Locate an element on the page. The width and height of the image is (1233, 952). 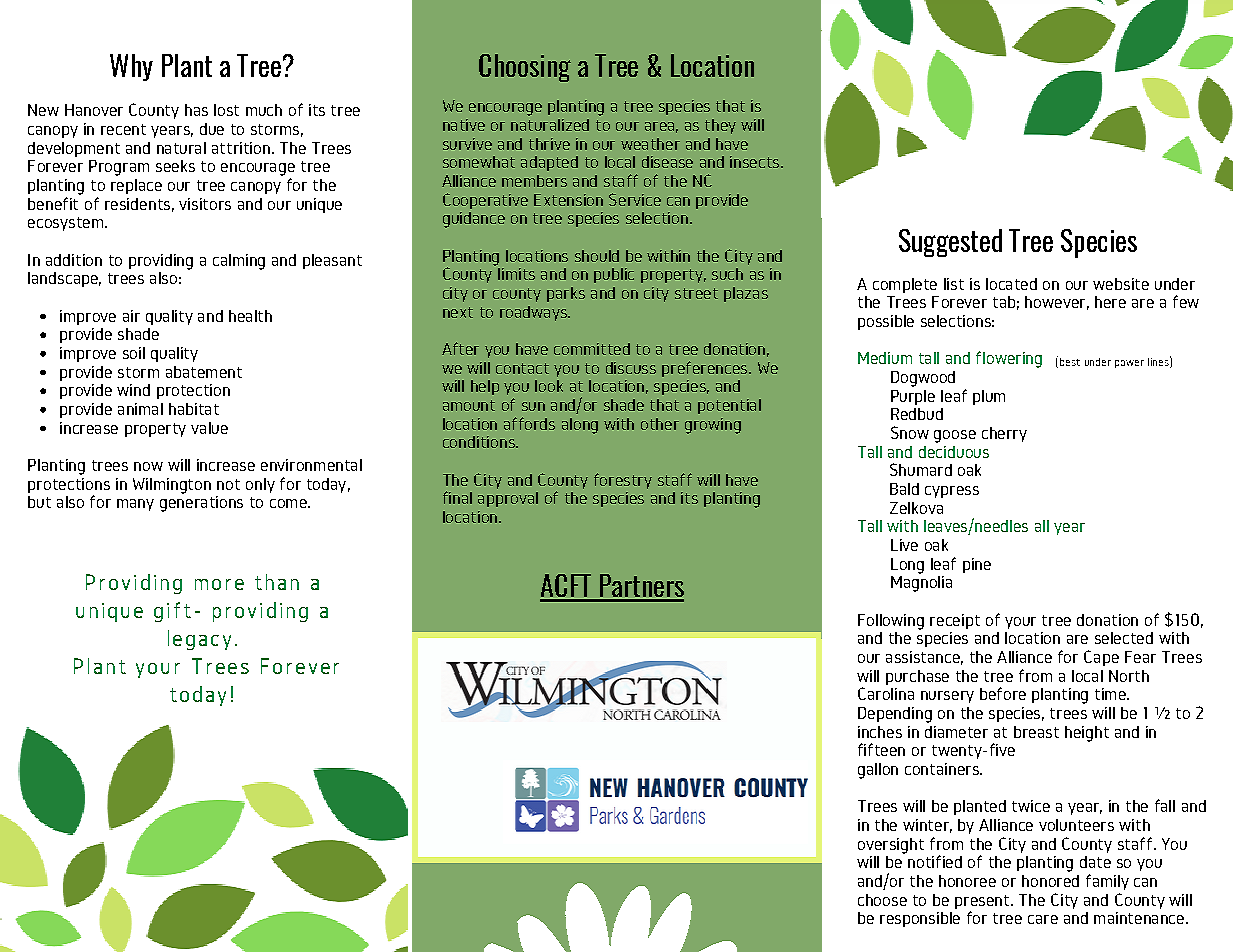
forestry is located at coordinates (623, 481).
